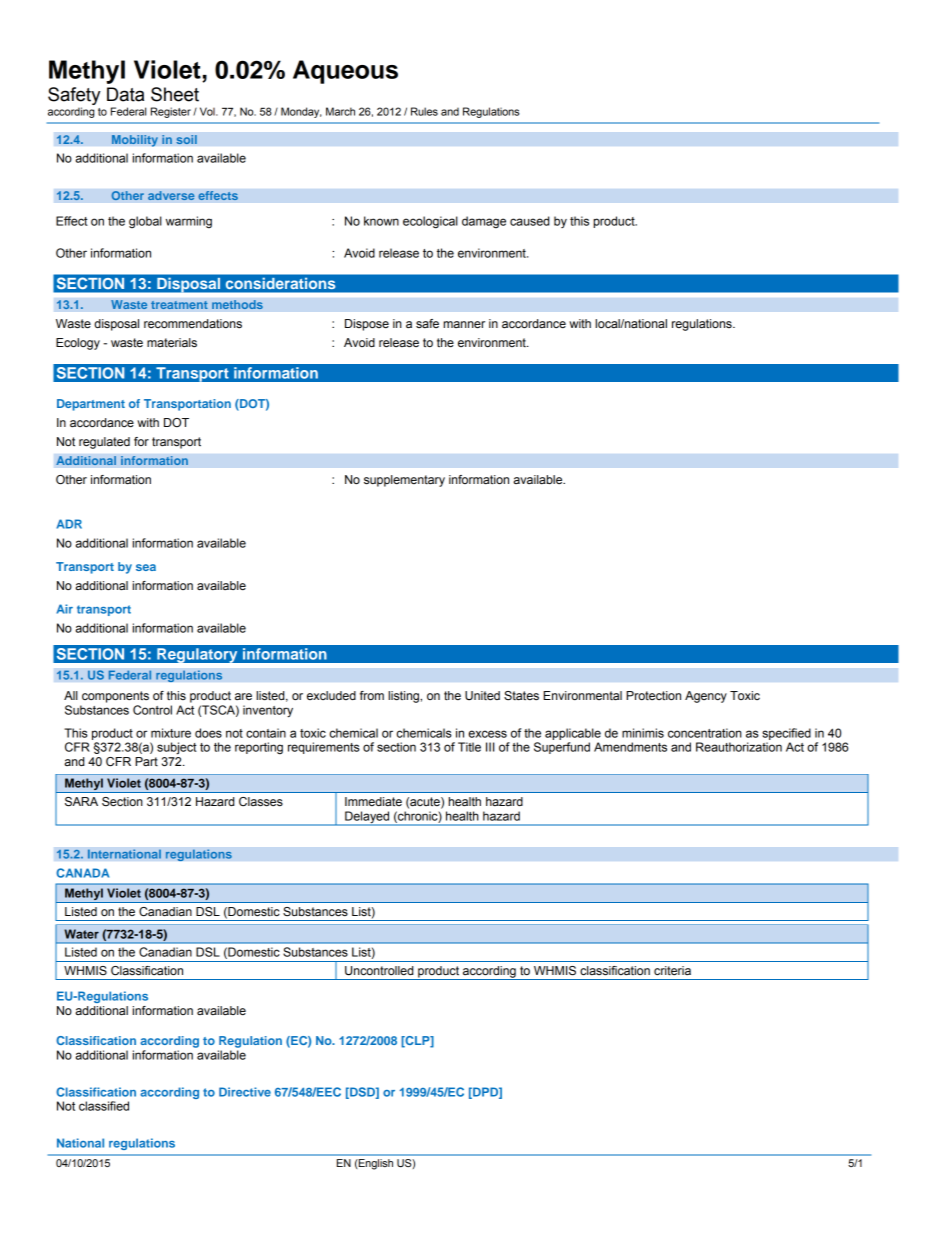 This image has height=1233, width=952. Describe the element at coordinates (82, 873) in the image. I see `CANADA` at that location.
